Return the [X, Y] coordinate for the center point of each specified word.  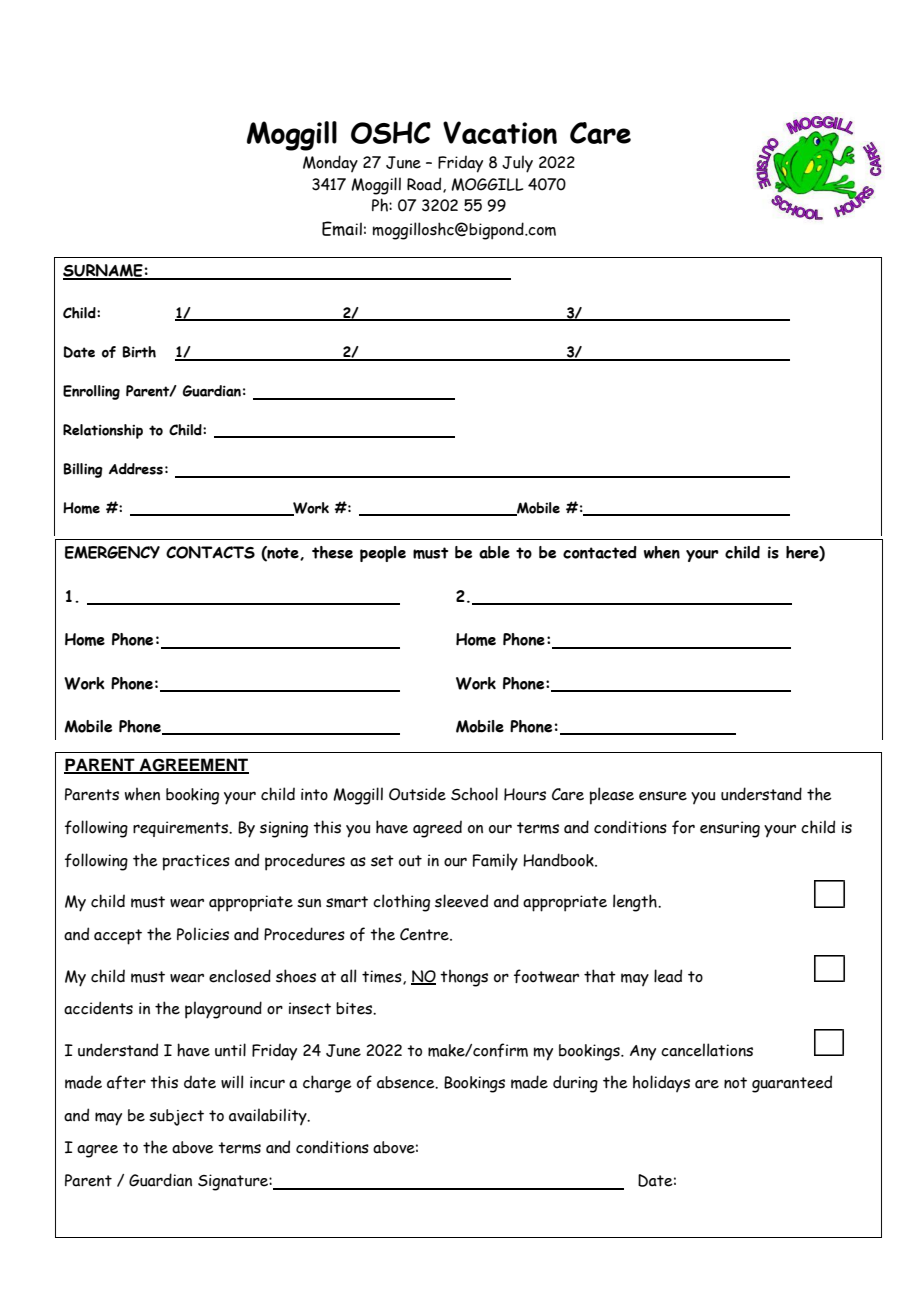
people [383, 554]
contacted [600, 552]
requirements [182, 829]
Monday [330, 163]
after [126, 1082]
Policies [203, 934]
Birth [139, 352]
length [636, 903]
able [494, 552]
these [332, 552]
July [517, 164]
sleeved [461, 901]
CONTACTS [210, 552]
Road [425, 185]
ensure [663, 796]
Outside [417, 794]
